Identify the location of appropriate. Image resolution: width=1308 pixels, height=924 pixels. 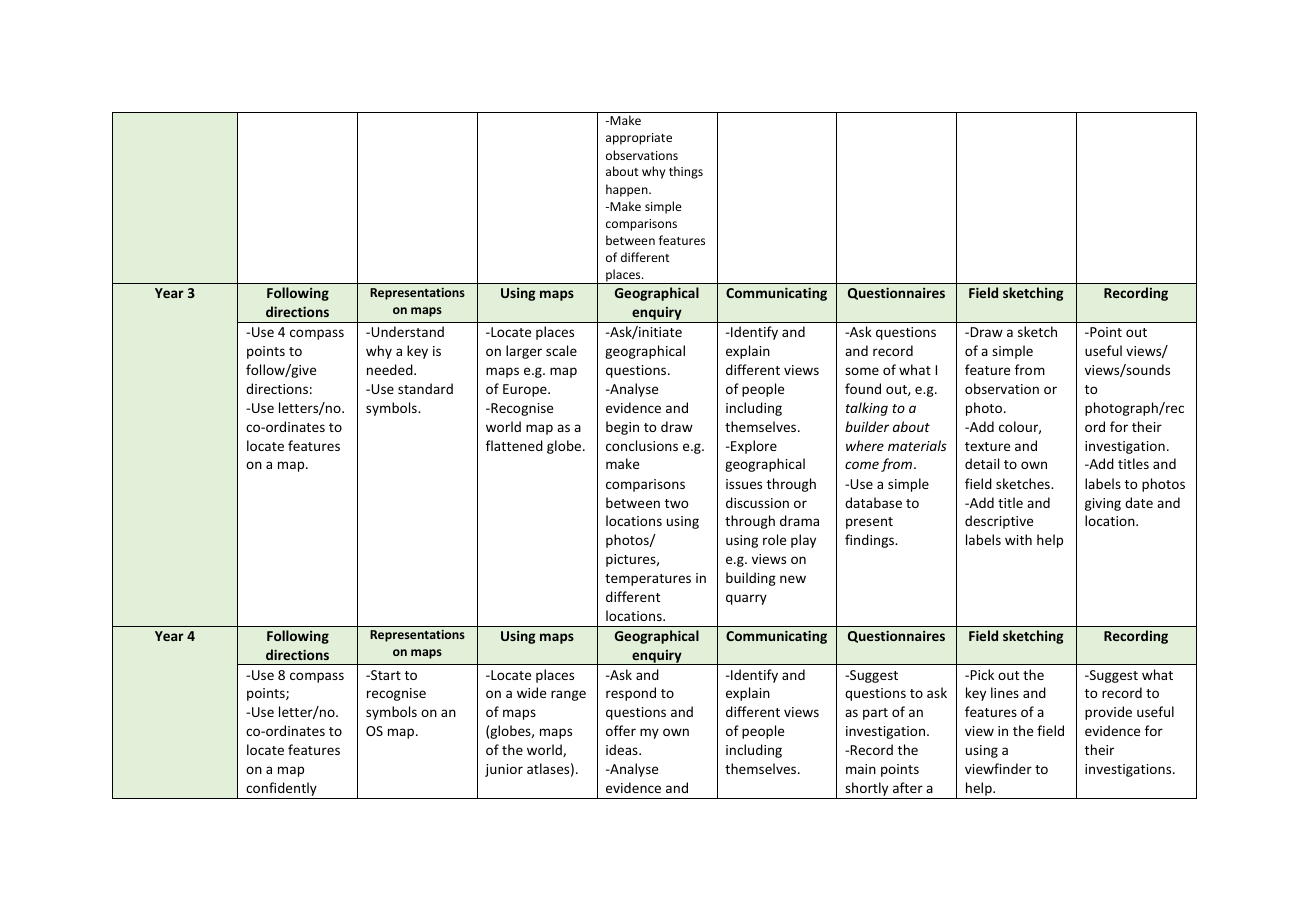
(639, 139).
